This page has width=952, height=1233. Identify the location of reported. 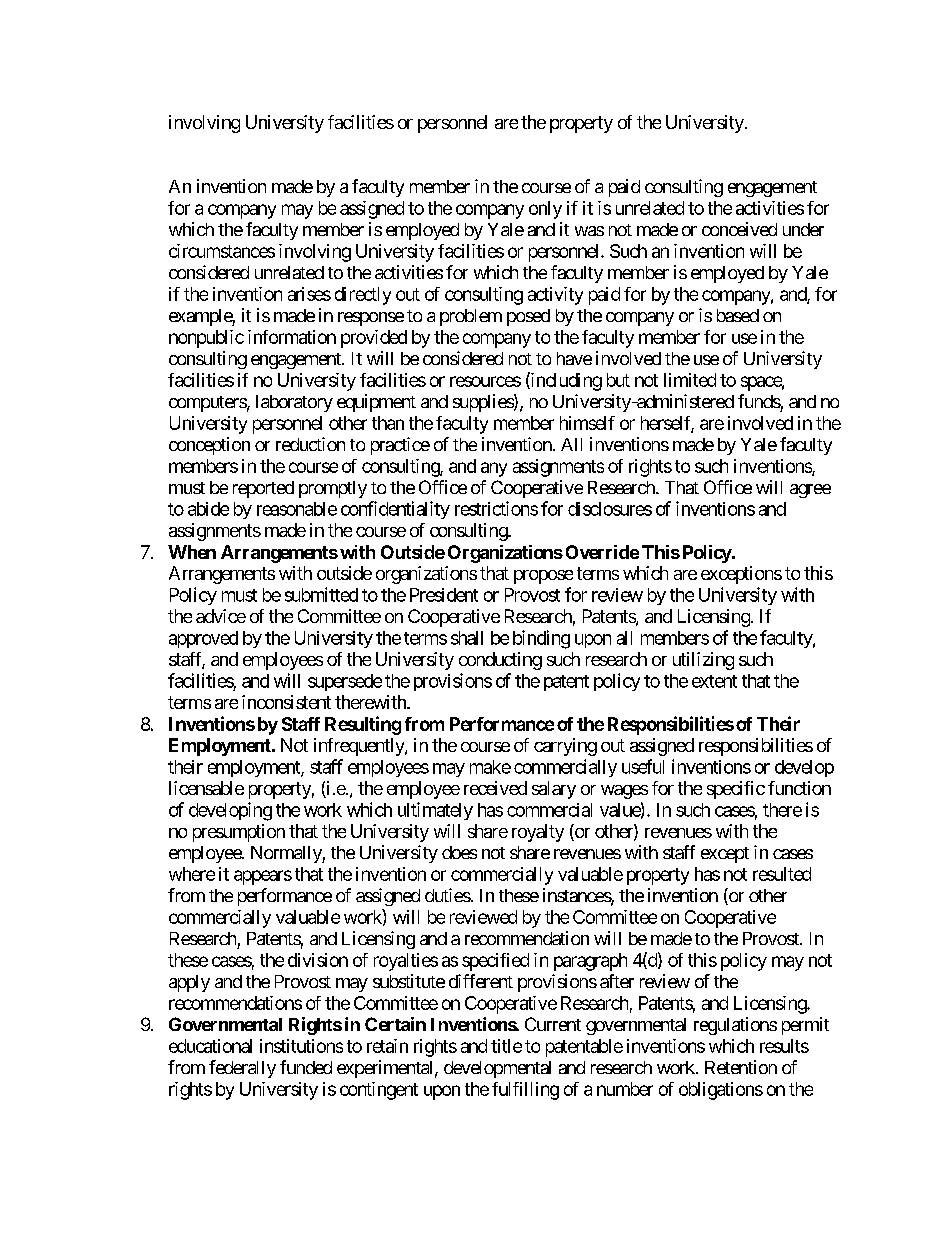
(263, 489).
